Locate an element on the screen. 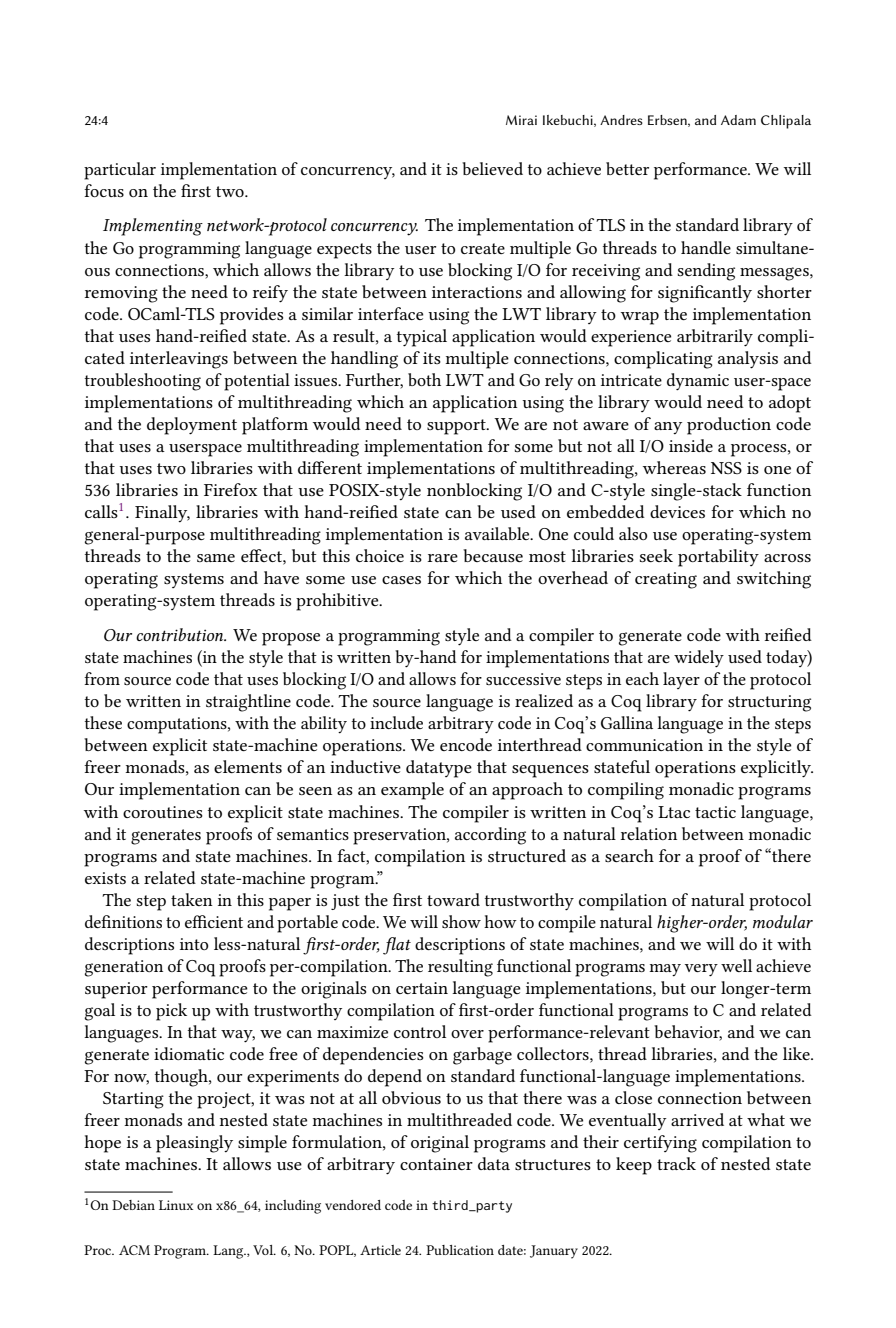 The width and height of the screenshot is (896, 1328). available is located at coordinates (498, 533).
